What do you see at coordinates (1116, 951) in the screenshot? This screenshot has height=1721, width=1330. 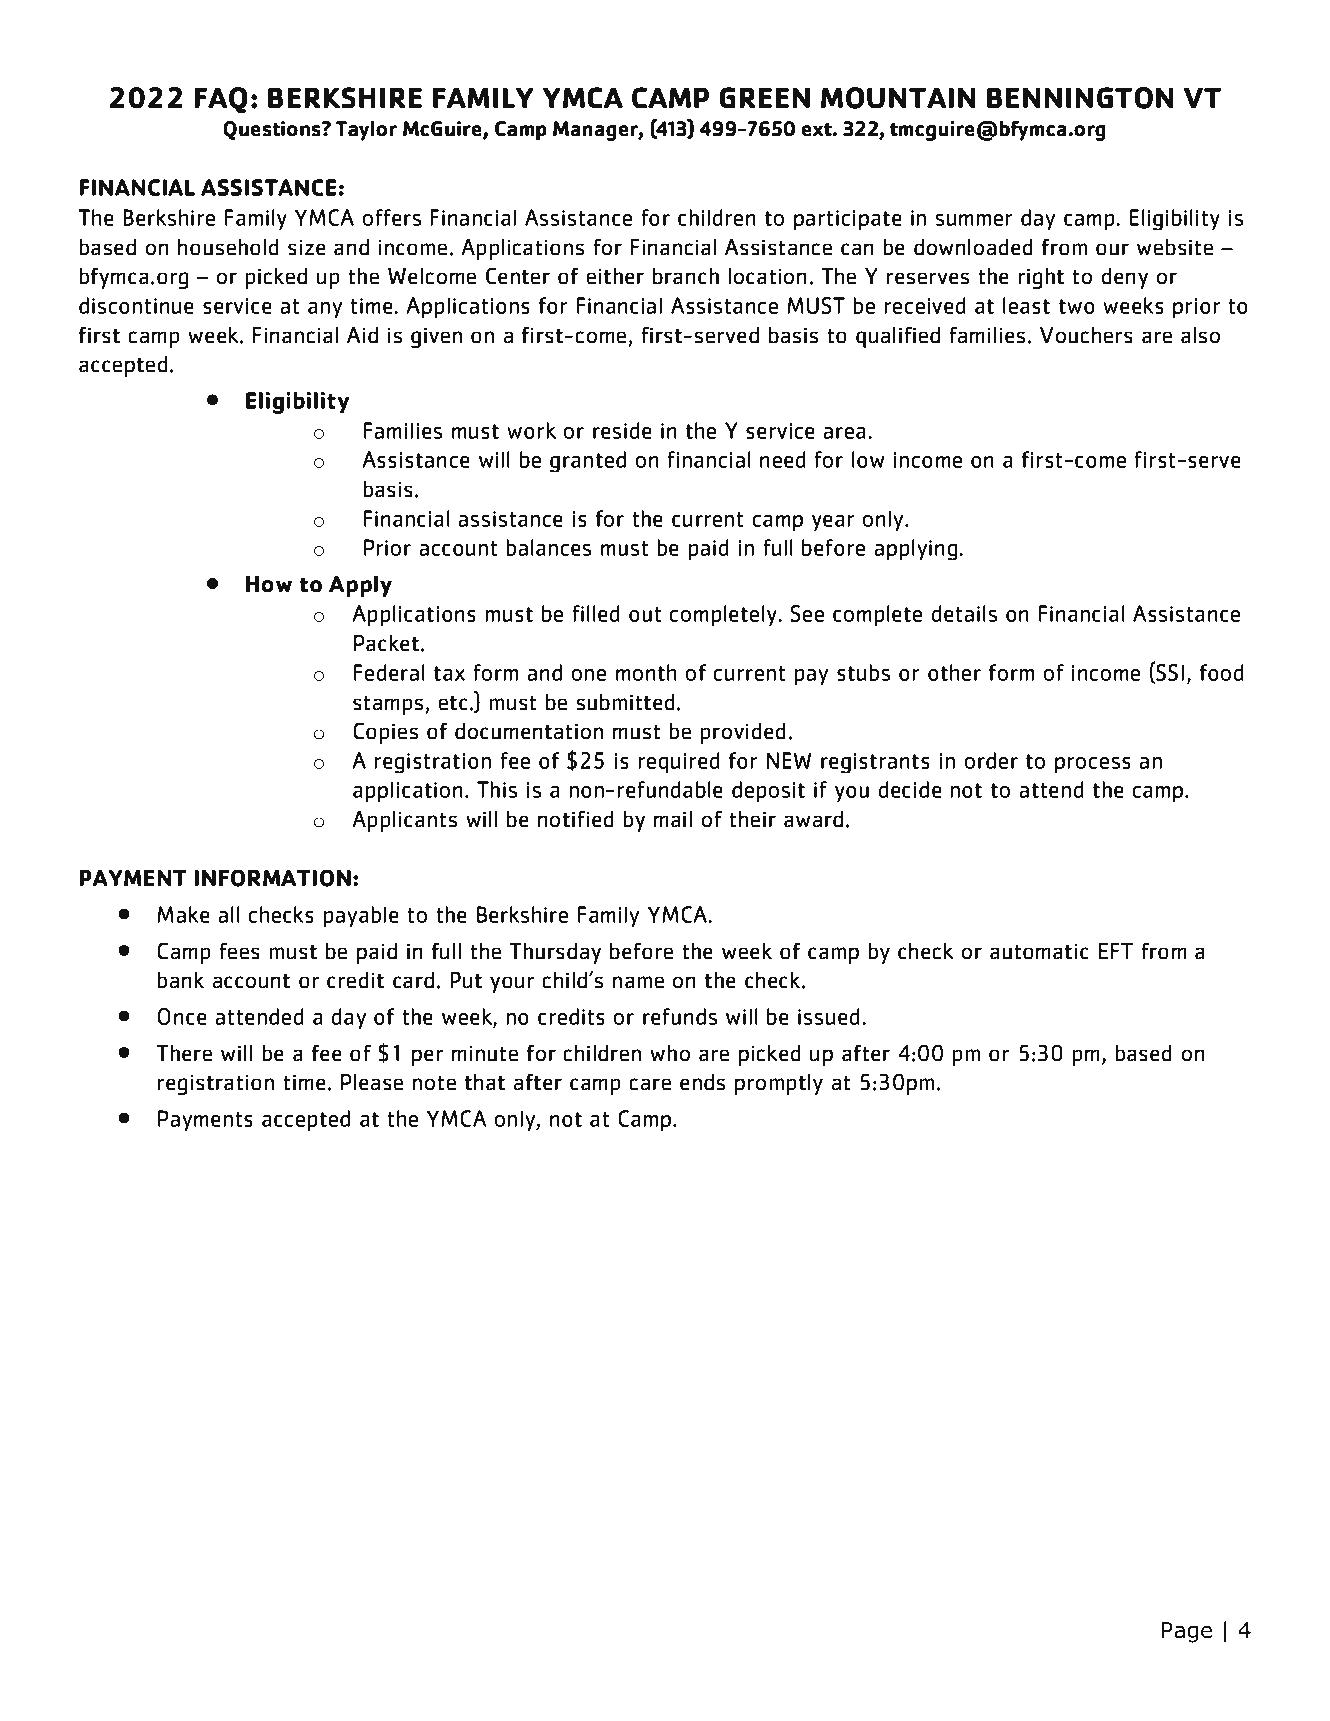 I see `EFT` at bounding box center [1116, 951].
